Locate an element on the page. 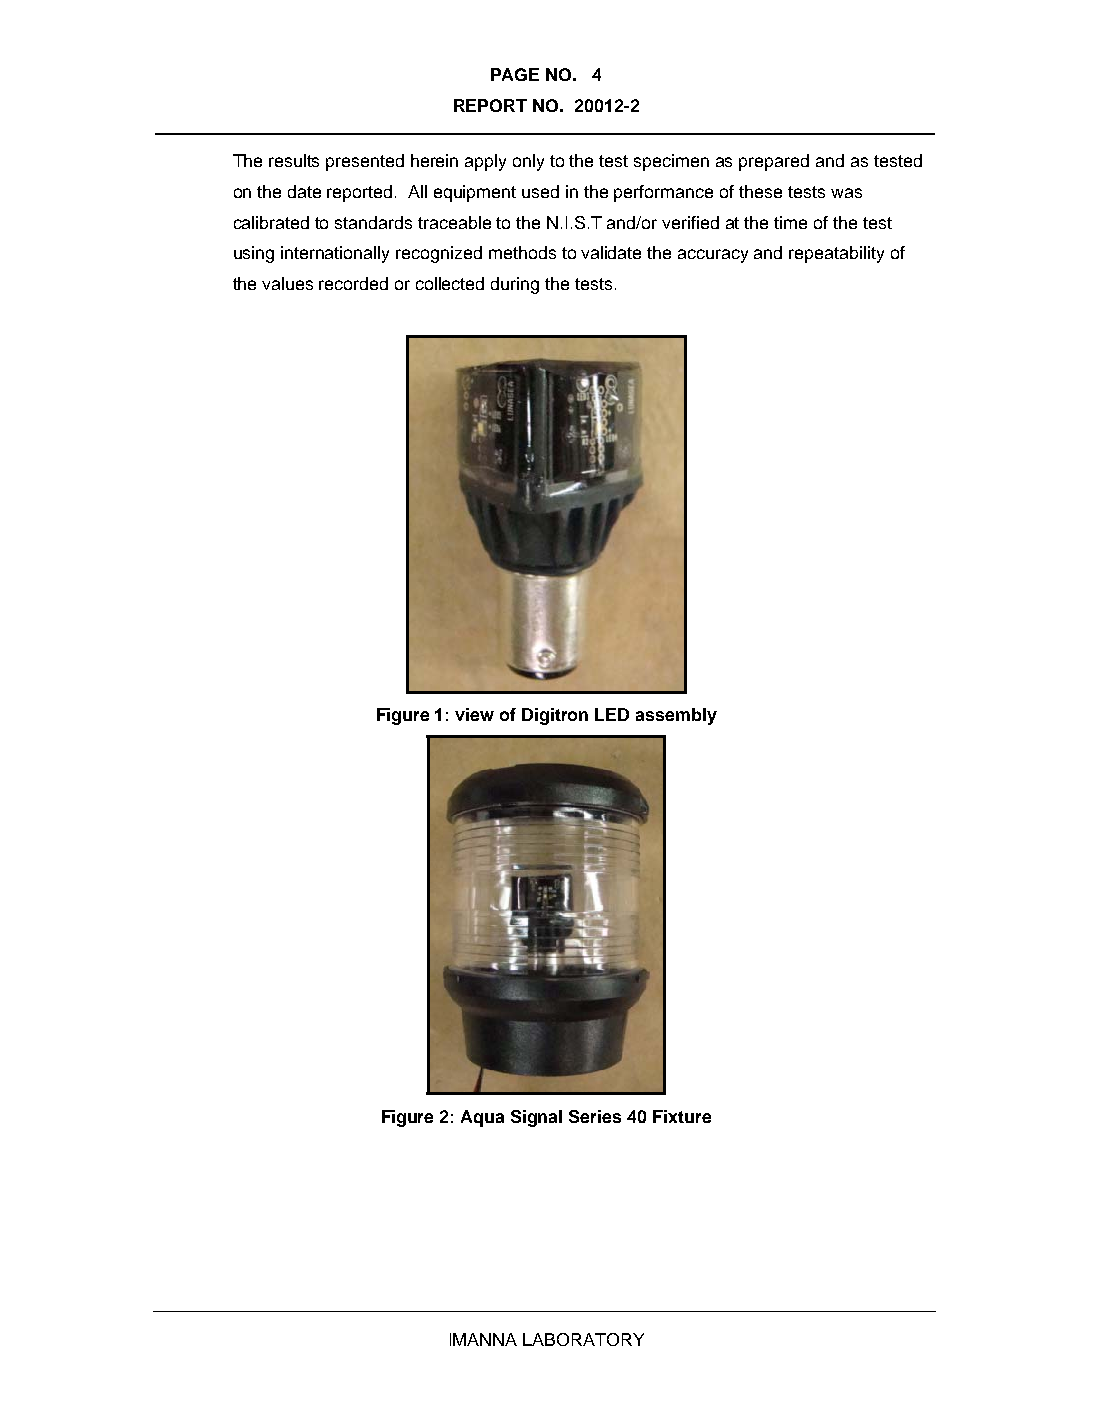 The height and width of the image is (1414, 1093). results is located at coordinates (294, 160).
